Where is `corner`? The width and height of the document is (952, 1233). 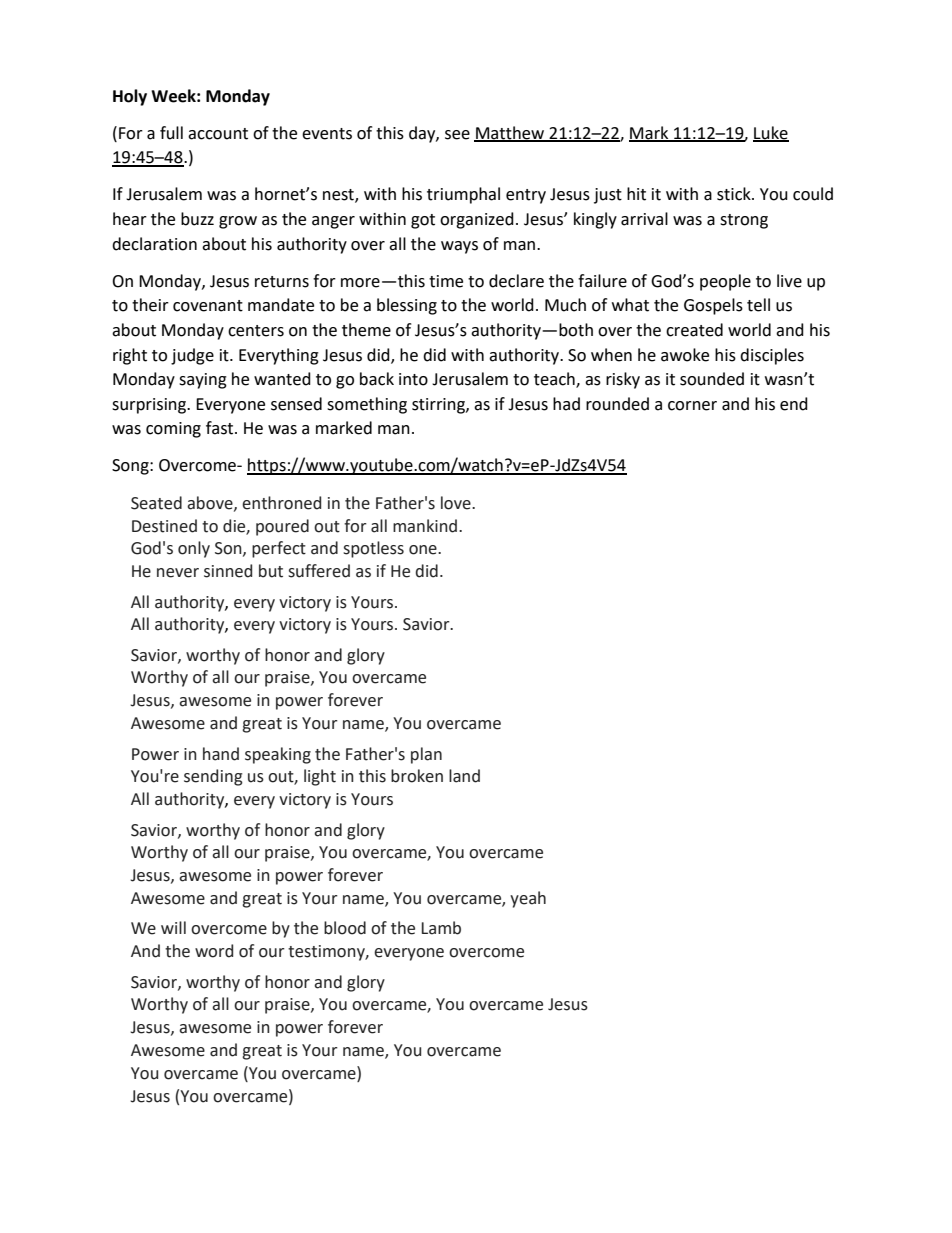
corner is located at coordinates (692, 406).
